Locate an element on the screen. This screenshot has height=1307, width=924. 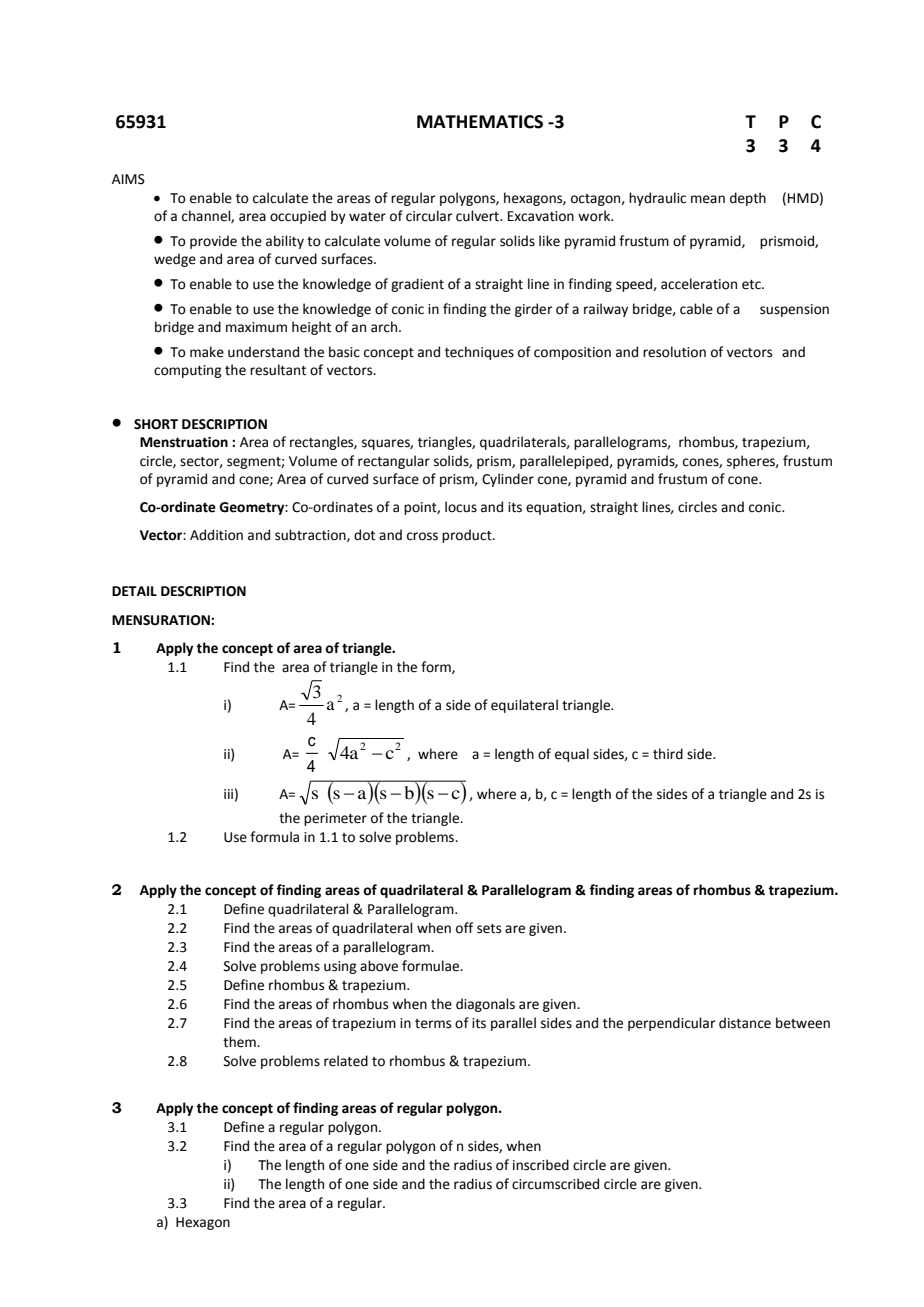
off is located at coordinates (464, 928).
